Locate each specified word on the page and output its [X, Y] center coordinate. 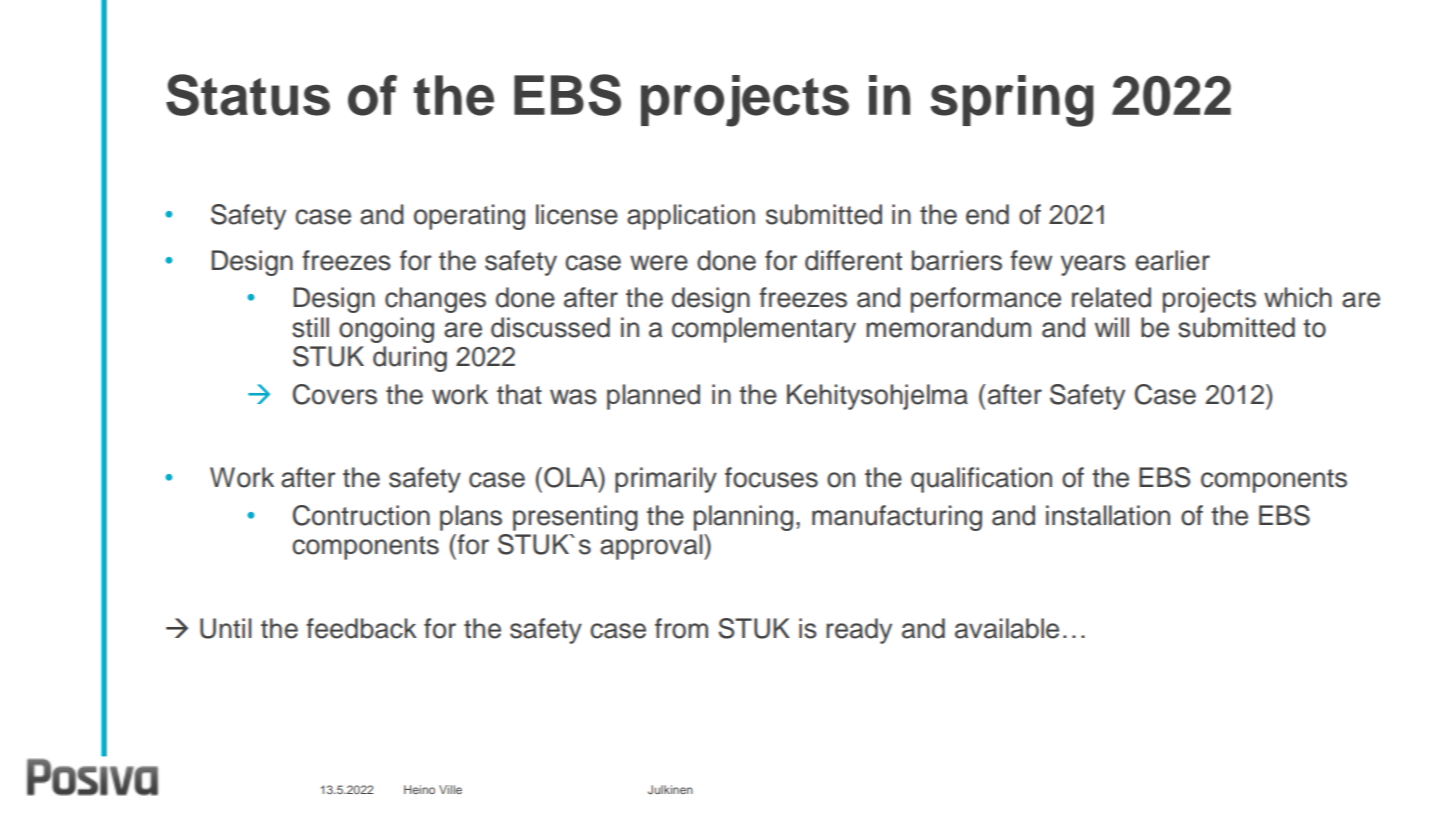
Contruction [361, 515]
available [1007, 628]
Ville [450, 789]
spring [1012, 101]
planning [743, 518]
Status [248, 95]
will [1112, 327]
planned [653, 397]
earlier [1172, 260]
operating [469, 217]
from [681, 628]
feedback [361, 628]
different [853, 260]
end [987, 214]
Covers [335, 394]
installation [1108, 515]
